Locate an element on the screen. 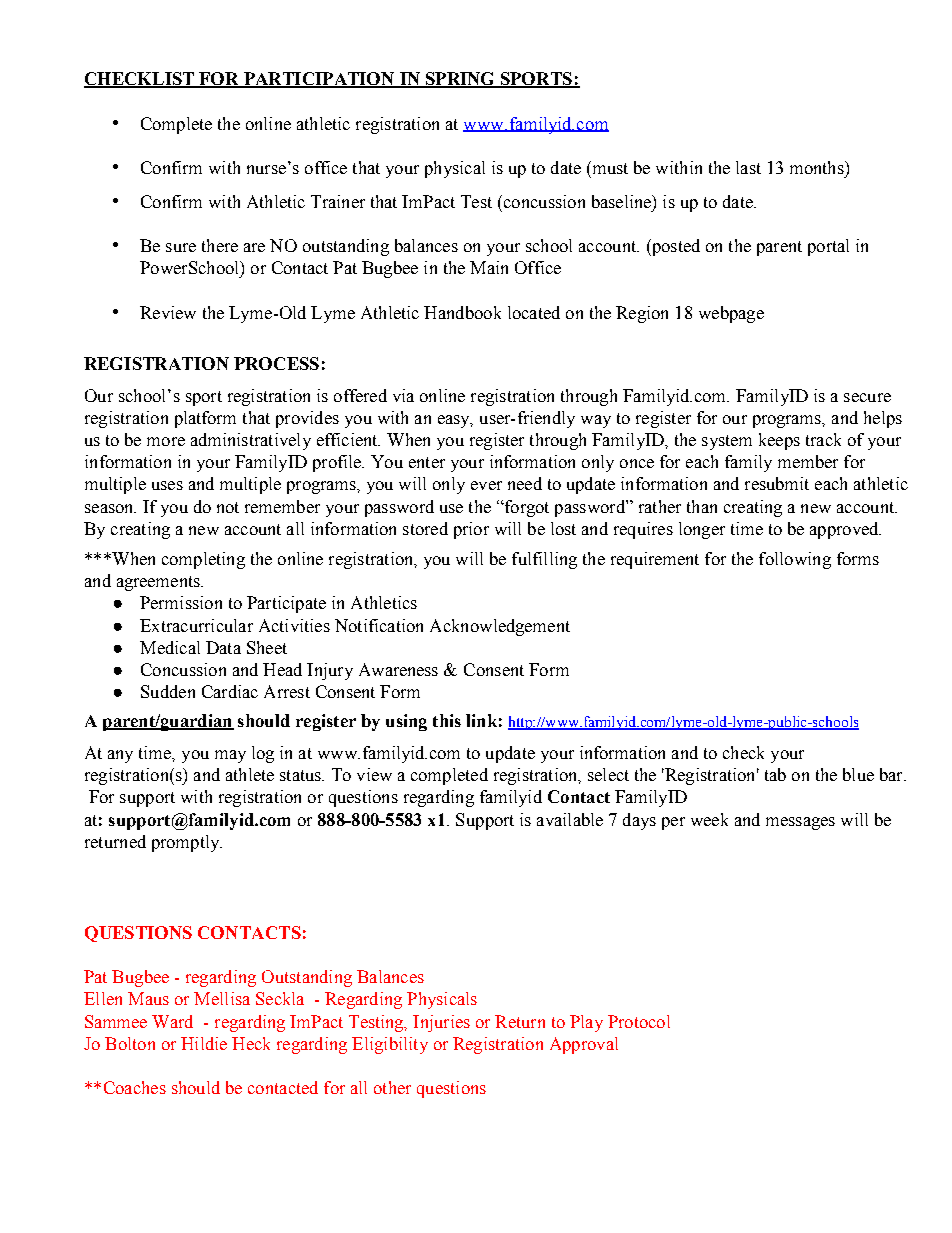 The width and height of the screenshot is (952, 1233). messages is located at coordinates (800, 823).
